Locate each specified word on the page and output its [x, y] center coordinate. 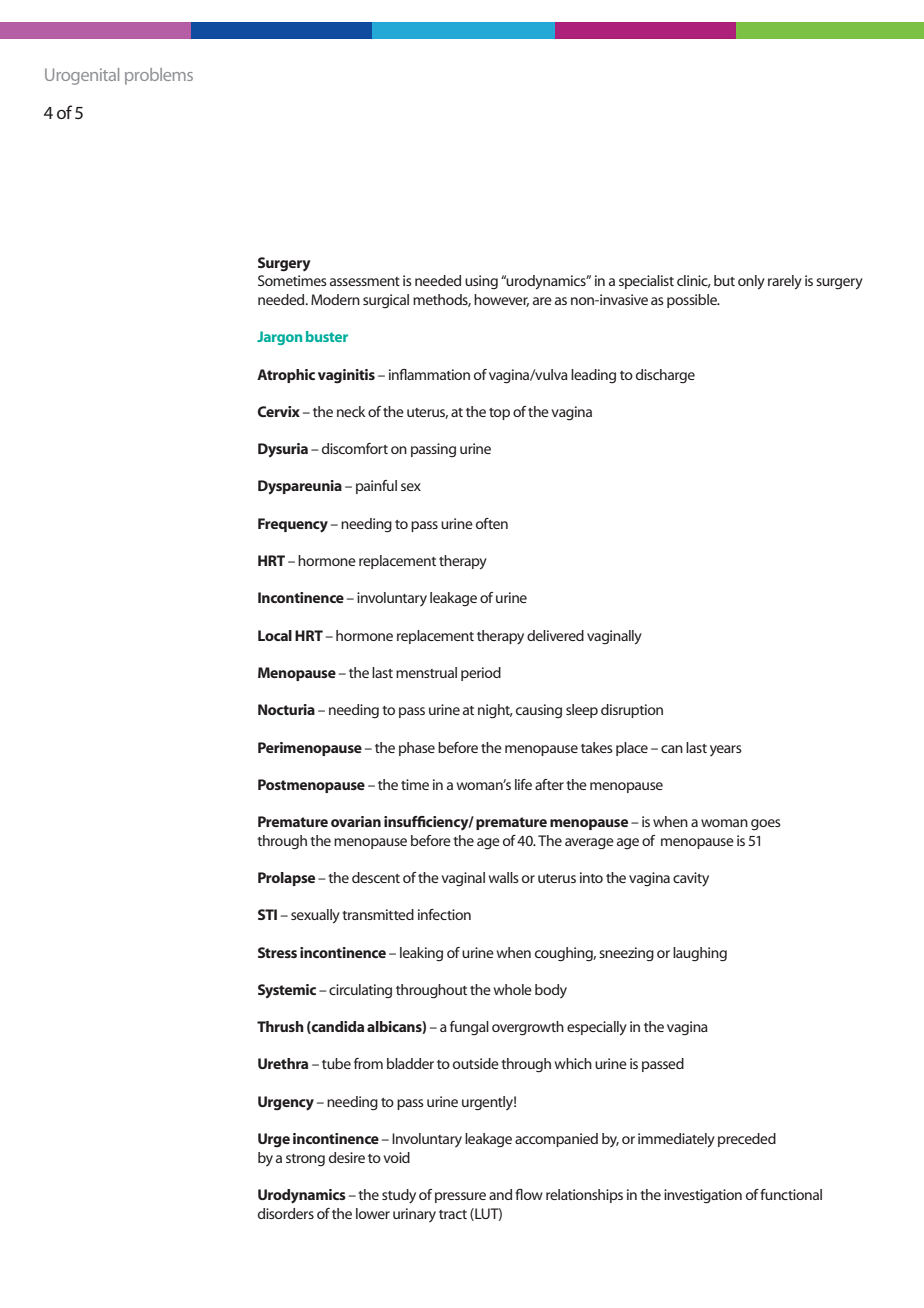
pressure [460, 1197]
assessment [365, 281]
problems [159, 76]
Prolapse [286, 879]
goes [766, 825]
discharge [665, 376]
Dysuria [283, 450]
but [724, 280]
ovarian [356, 821]
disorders [286, 1213]
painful [376, 487]
